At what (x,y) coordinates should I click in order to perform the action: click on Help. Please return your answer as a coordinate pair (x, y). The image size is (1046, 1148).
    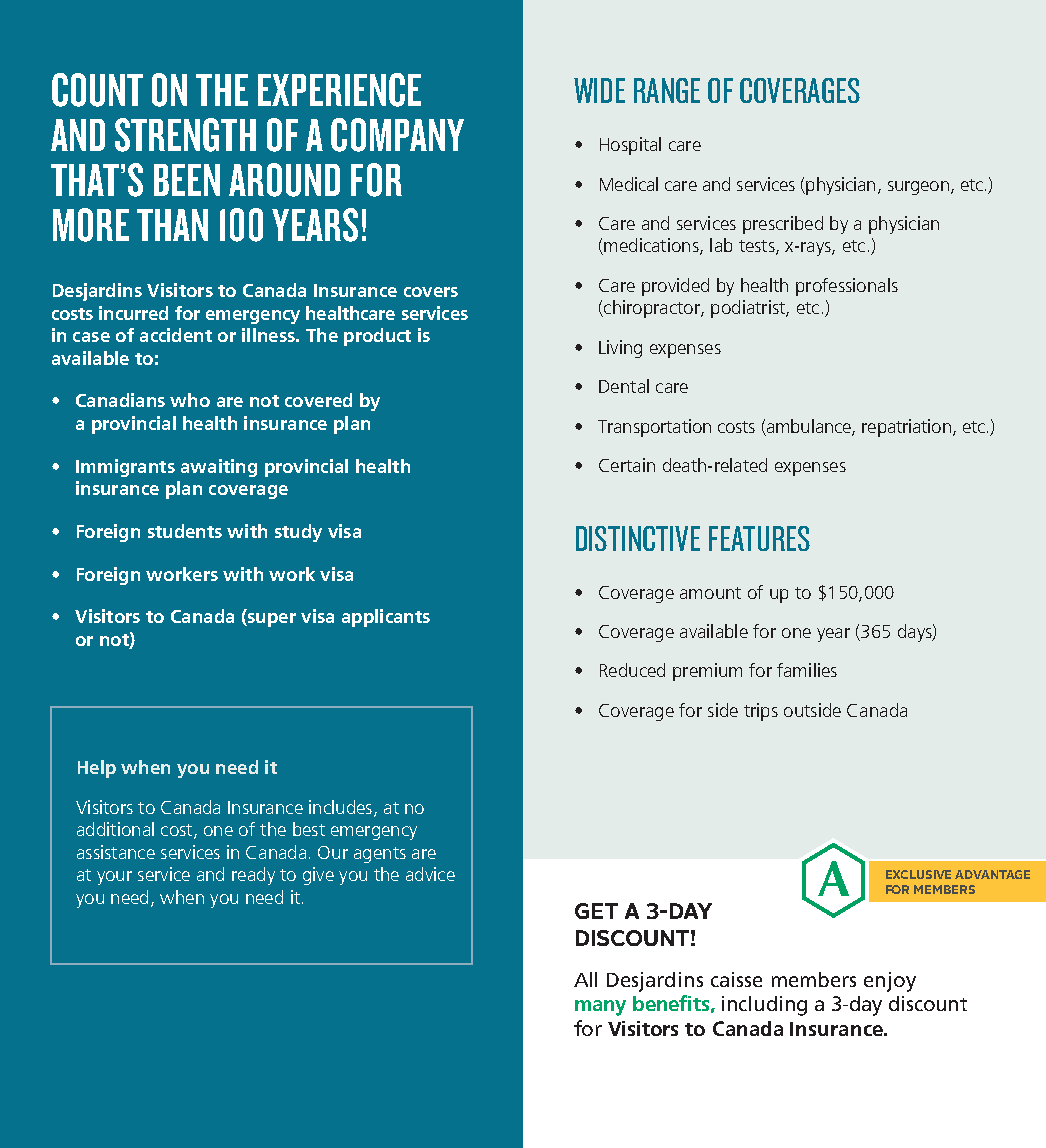
    Looking at the image, I should click on (97, 769).
